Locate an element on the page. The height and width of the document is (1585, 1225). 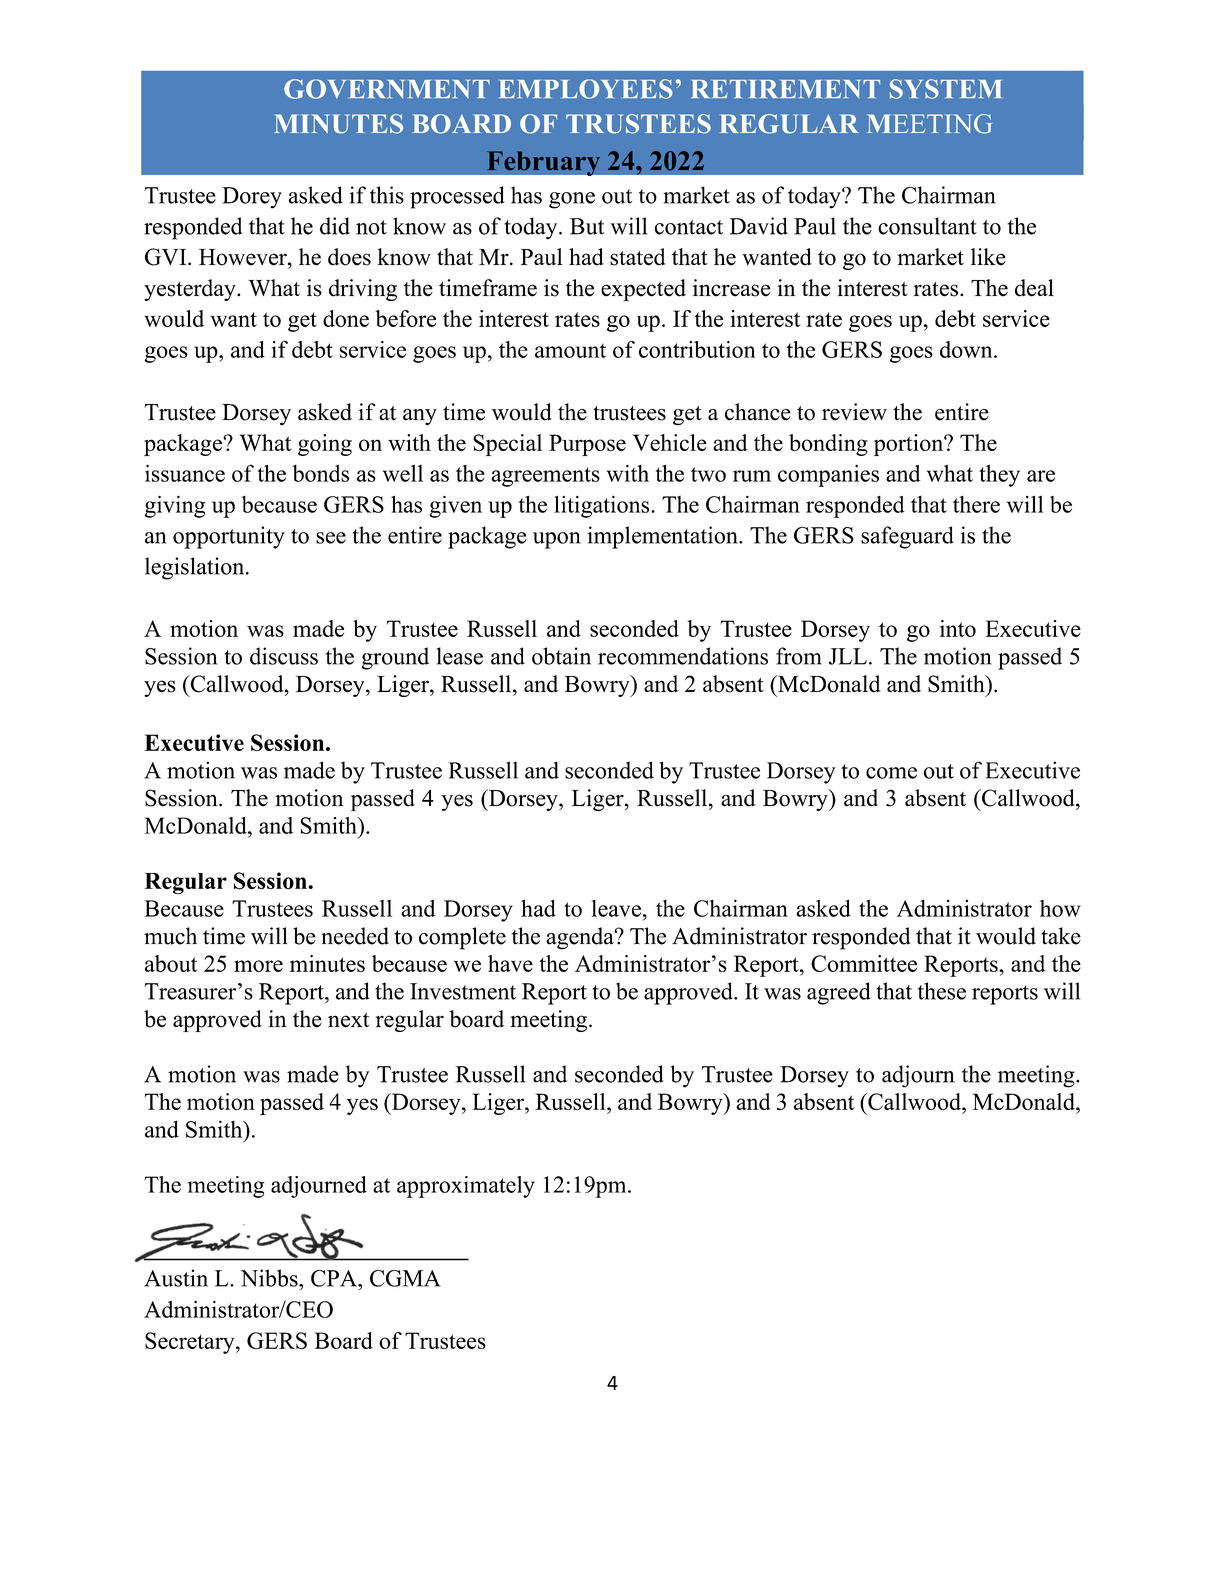
Purpose is located at coordinates (587, 445).
